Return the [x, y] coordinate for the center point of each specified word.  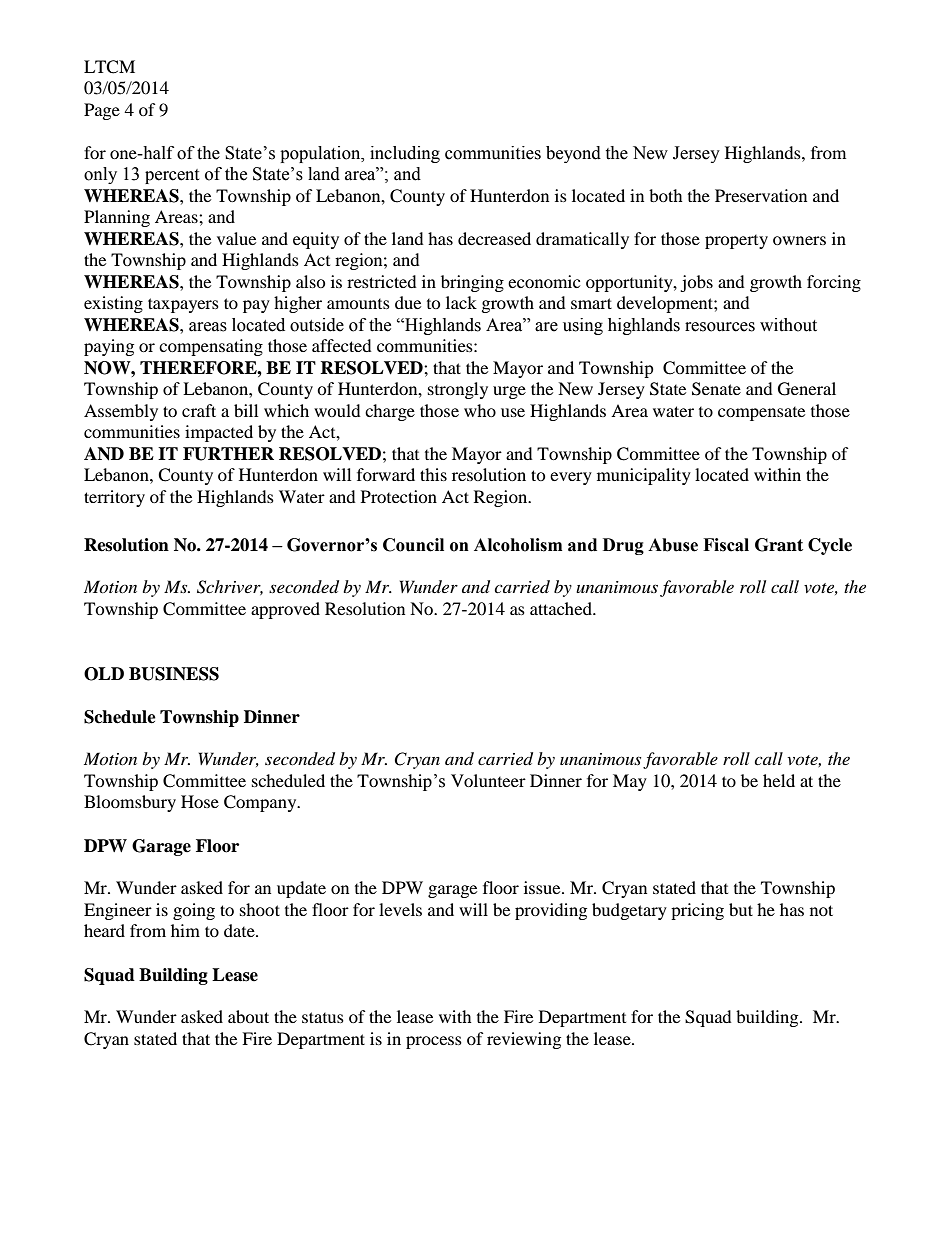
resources [720, 327]
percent [172, 176]
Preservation [761, 195]
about [248, 1016]
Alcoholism [518, 545]
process [434, 1042]
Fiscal [726, 545]
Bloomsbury [130, 803]
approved [285, 610]
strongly [458, 390]
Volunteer [488, 780]
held [779, 780]
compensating [211, 347]
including [405, 154]
